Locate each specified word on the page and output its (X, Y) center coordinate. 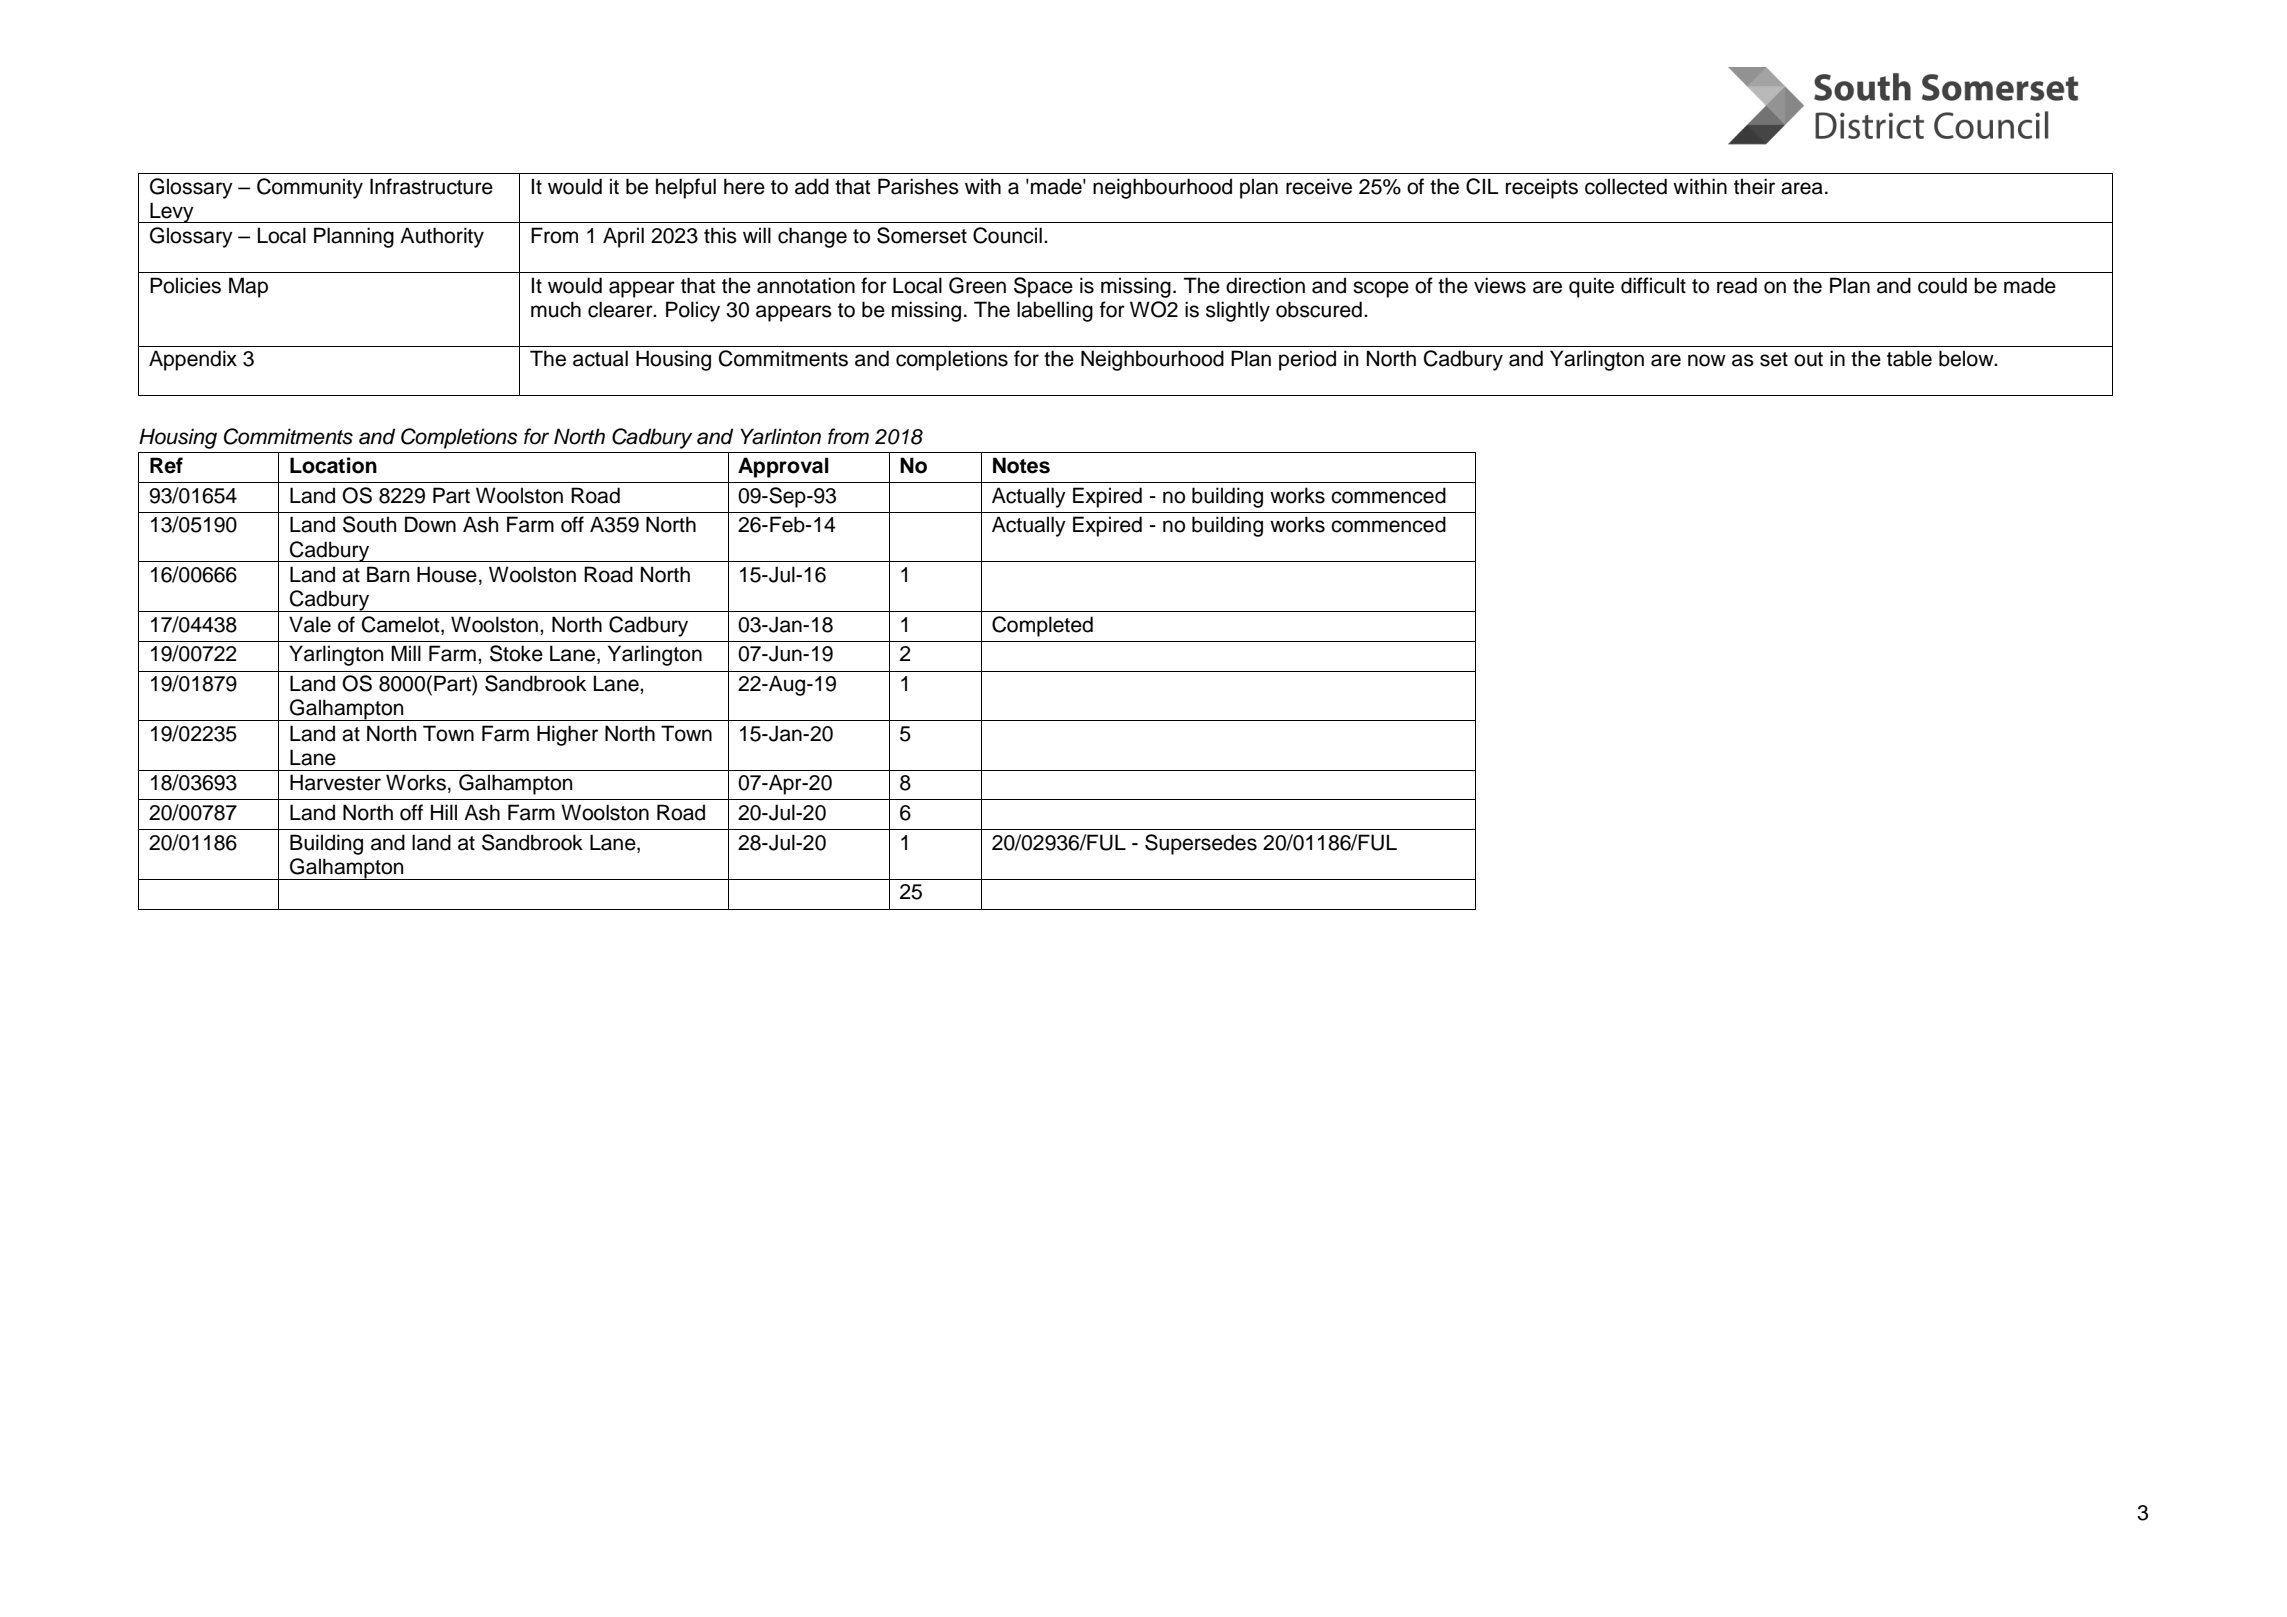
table (1909, 358)
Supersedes (1201, 844)
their (1754, 186)
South (369, 524)
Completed (1042, 626)
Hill (444, 812)
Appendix (193, 360)
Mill (406, 653)
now (1707, 360)
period (1307, 360)
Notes (1021, 465)
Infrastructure (431, 186)
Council (1007, 235)
